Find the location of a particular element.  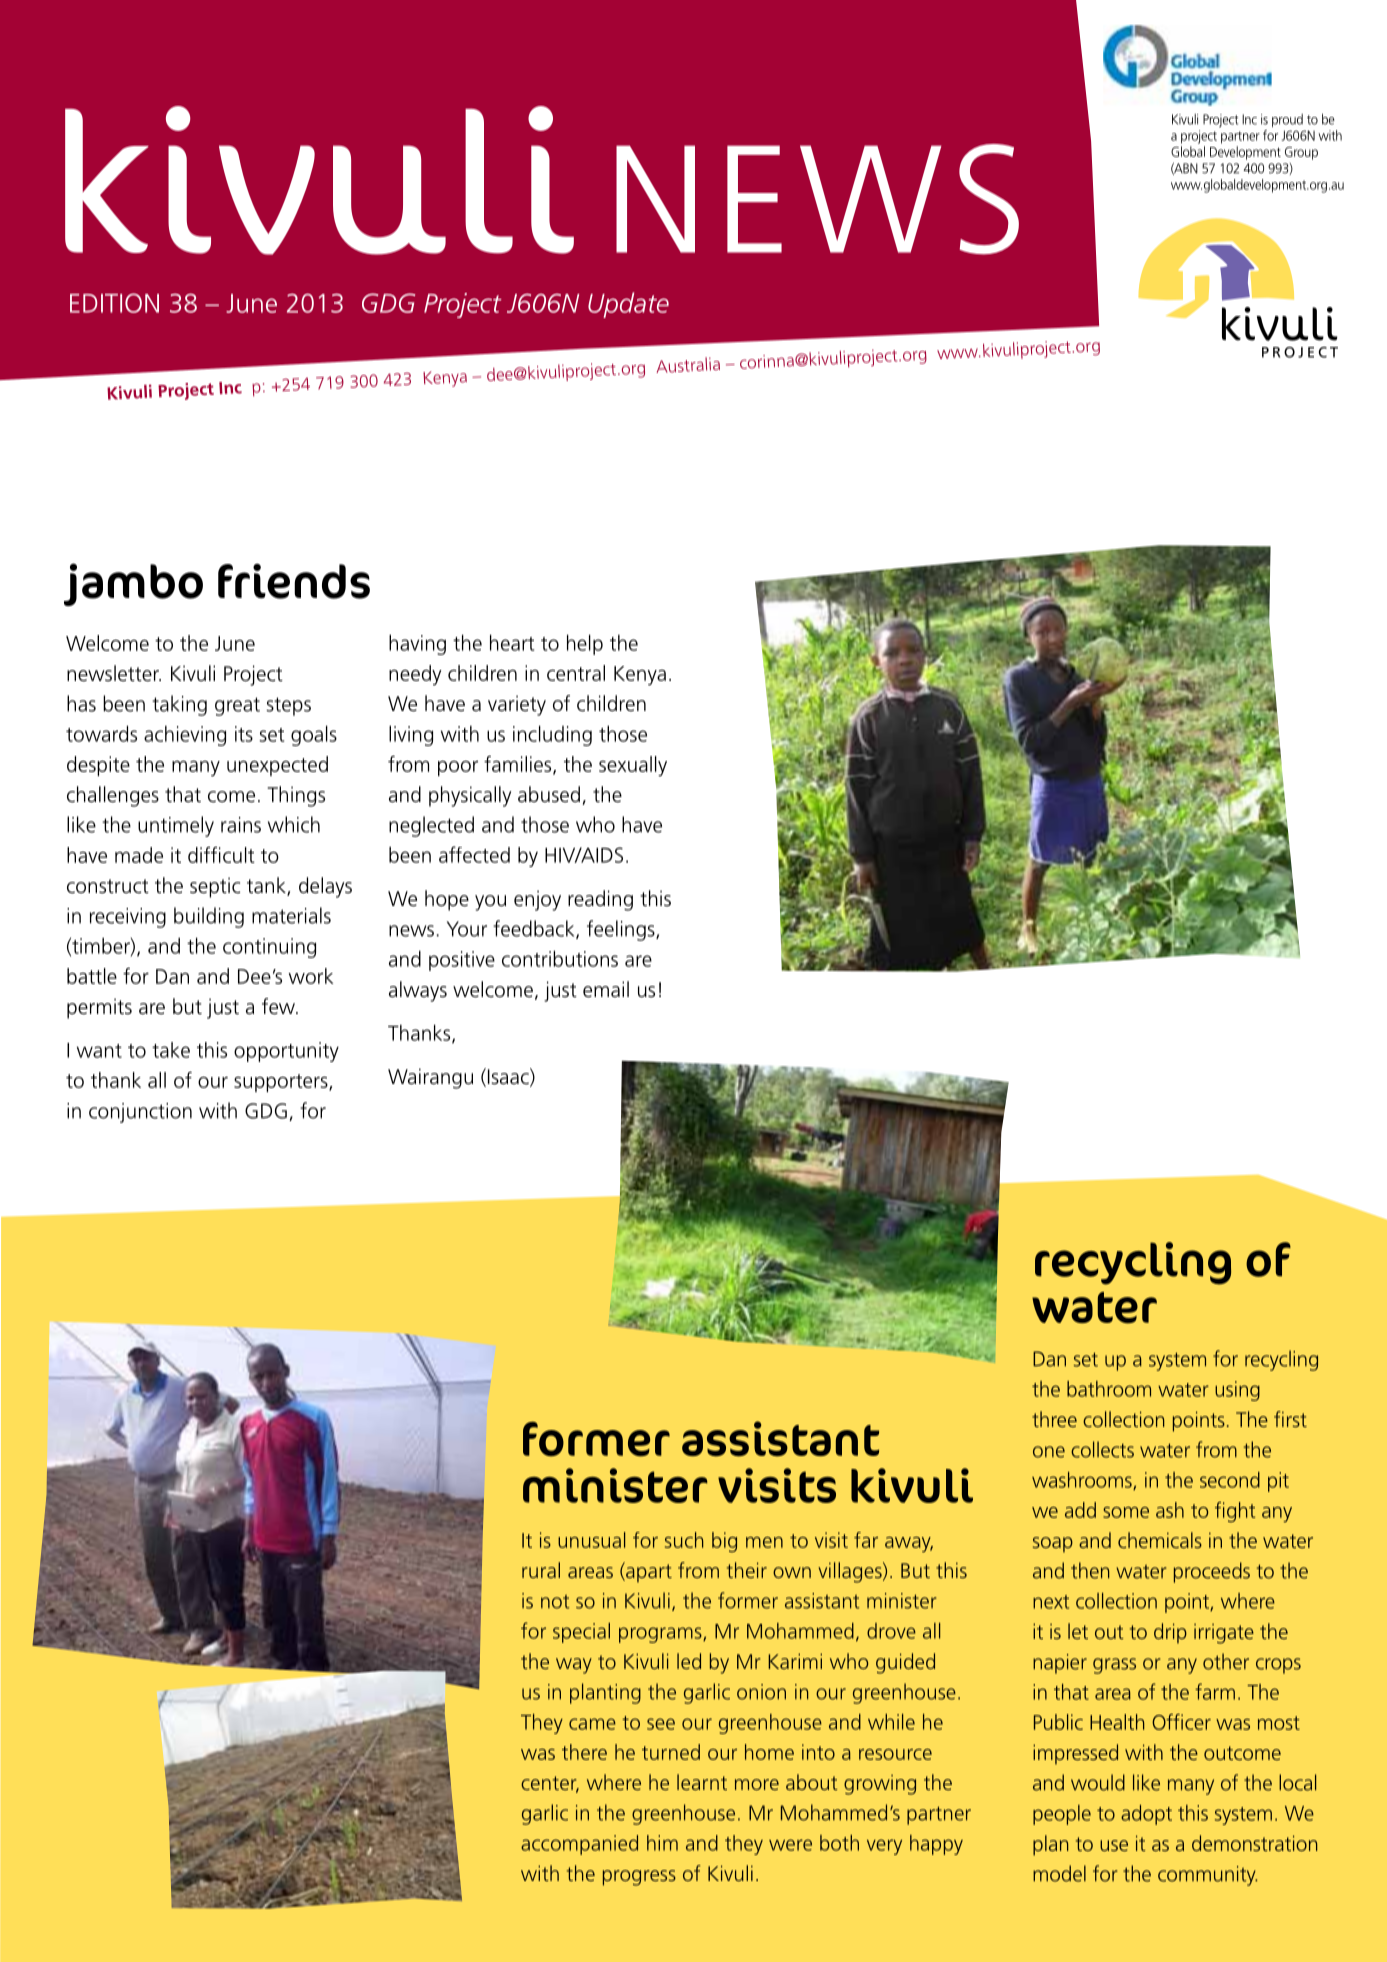

center is located at coordinates (550, 1784).
